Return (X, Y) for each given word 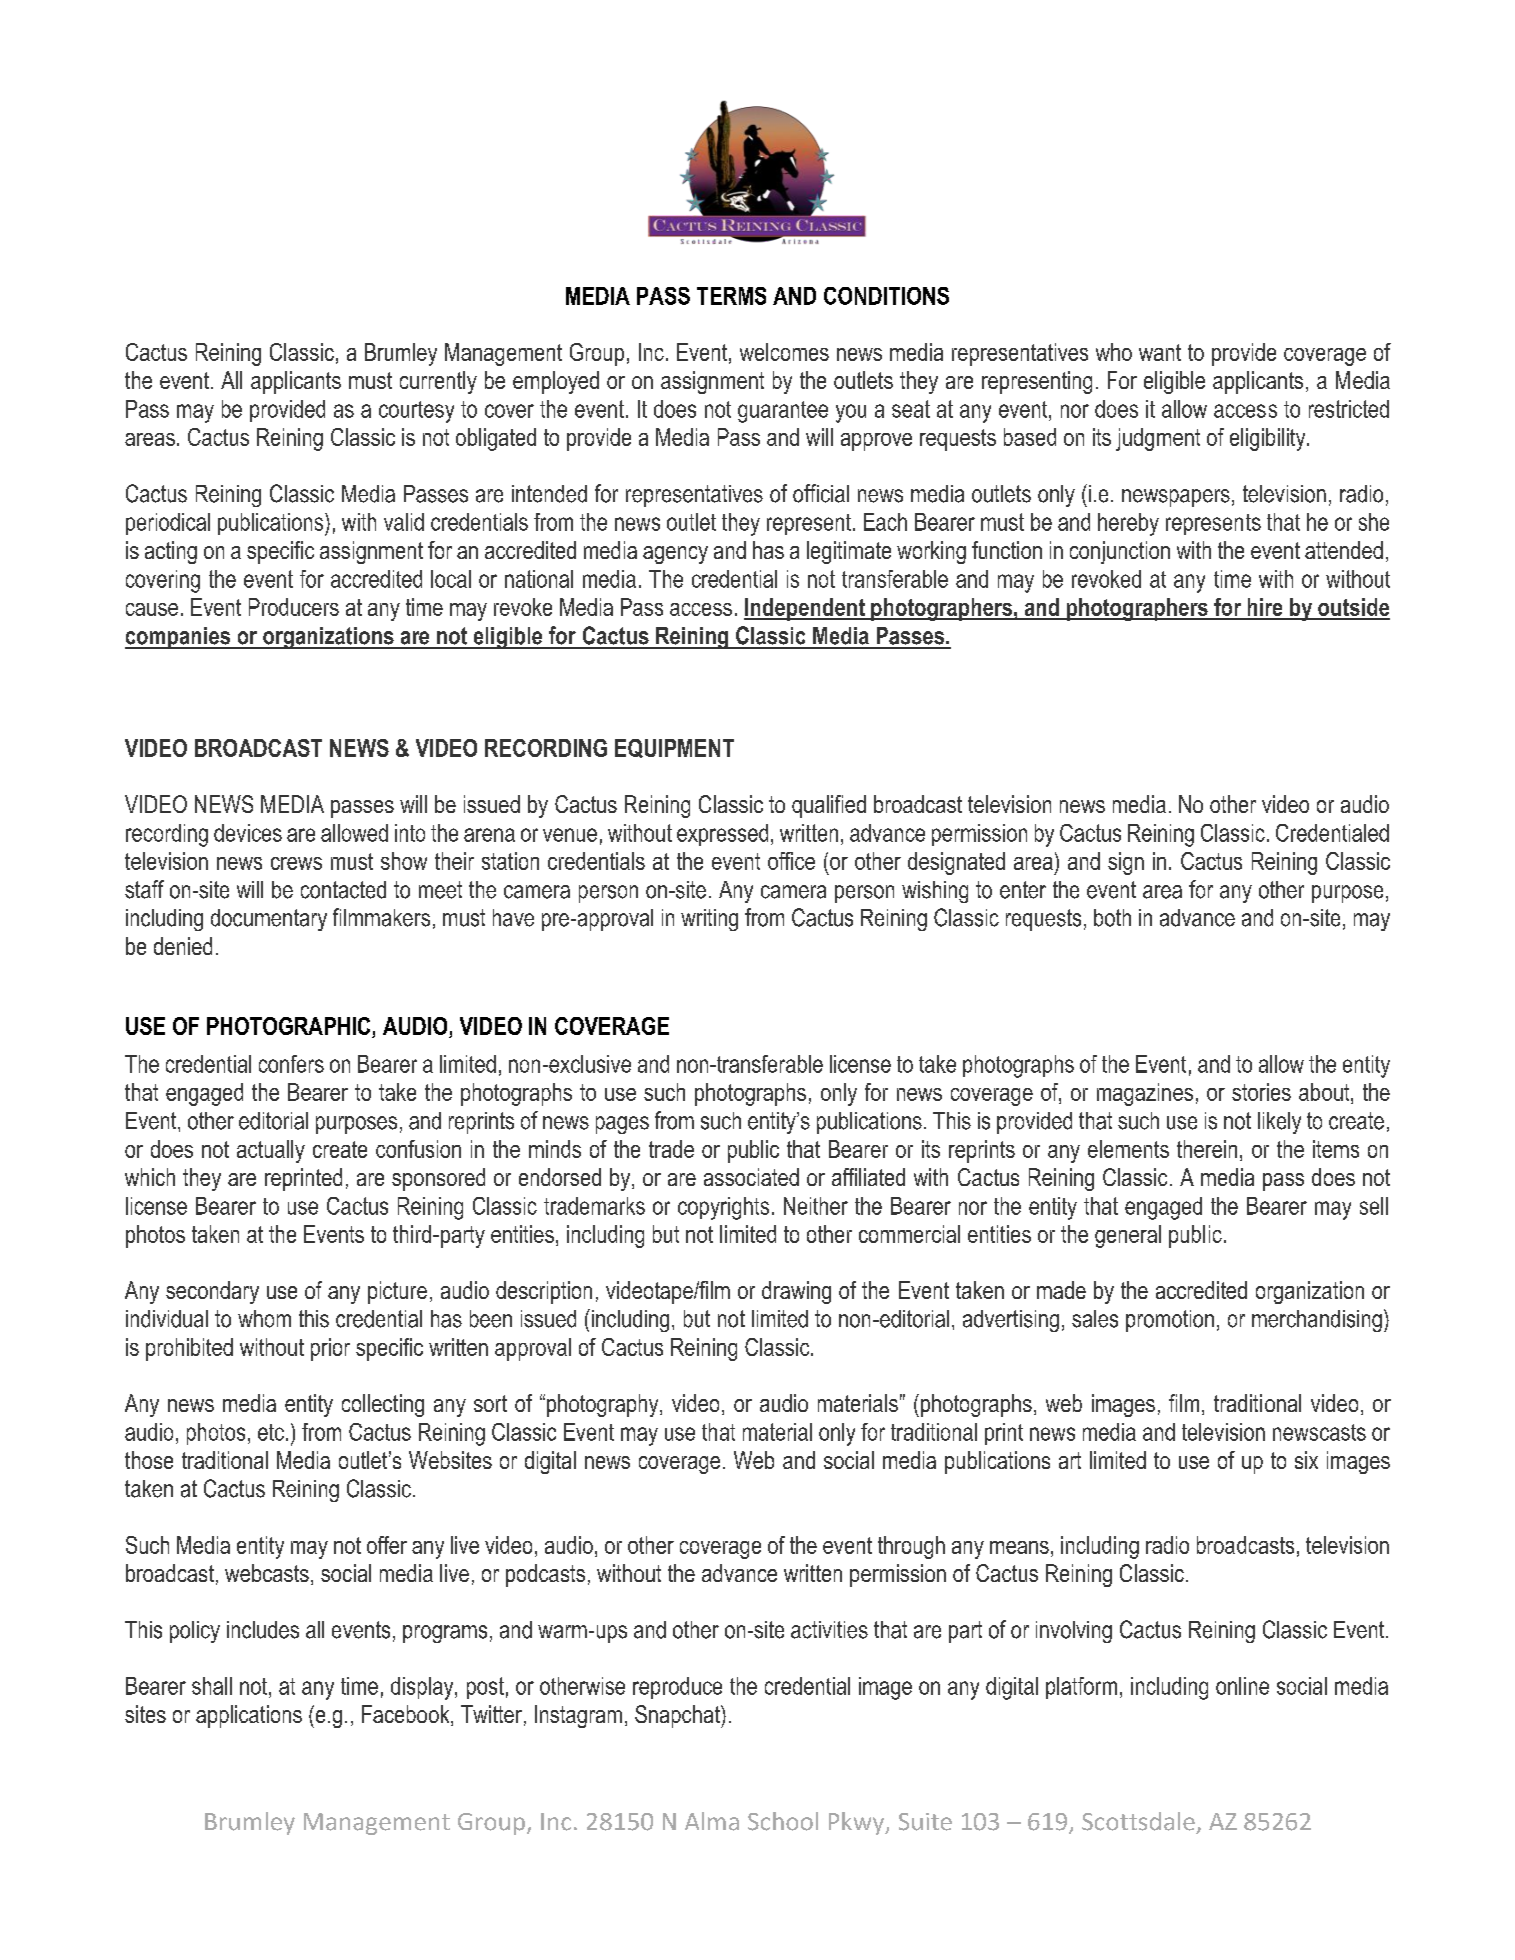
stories (1261, 1092)
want (1160, 352)
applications (249, 1716)
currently (438, 382)
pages (622, 1125)
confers (291, 1064)
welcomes (784, 352)
